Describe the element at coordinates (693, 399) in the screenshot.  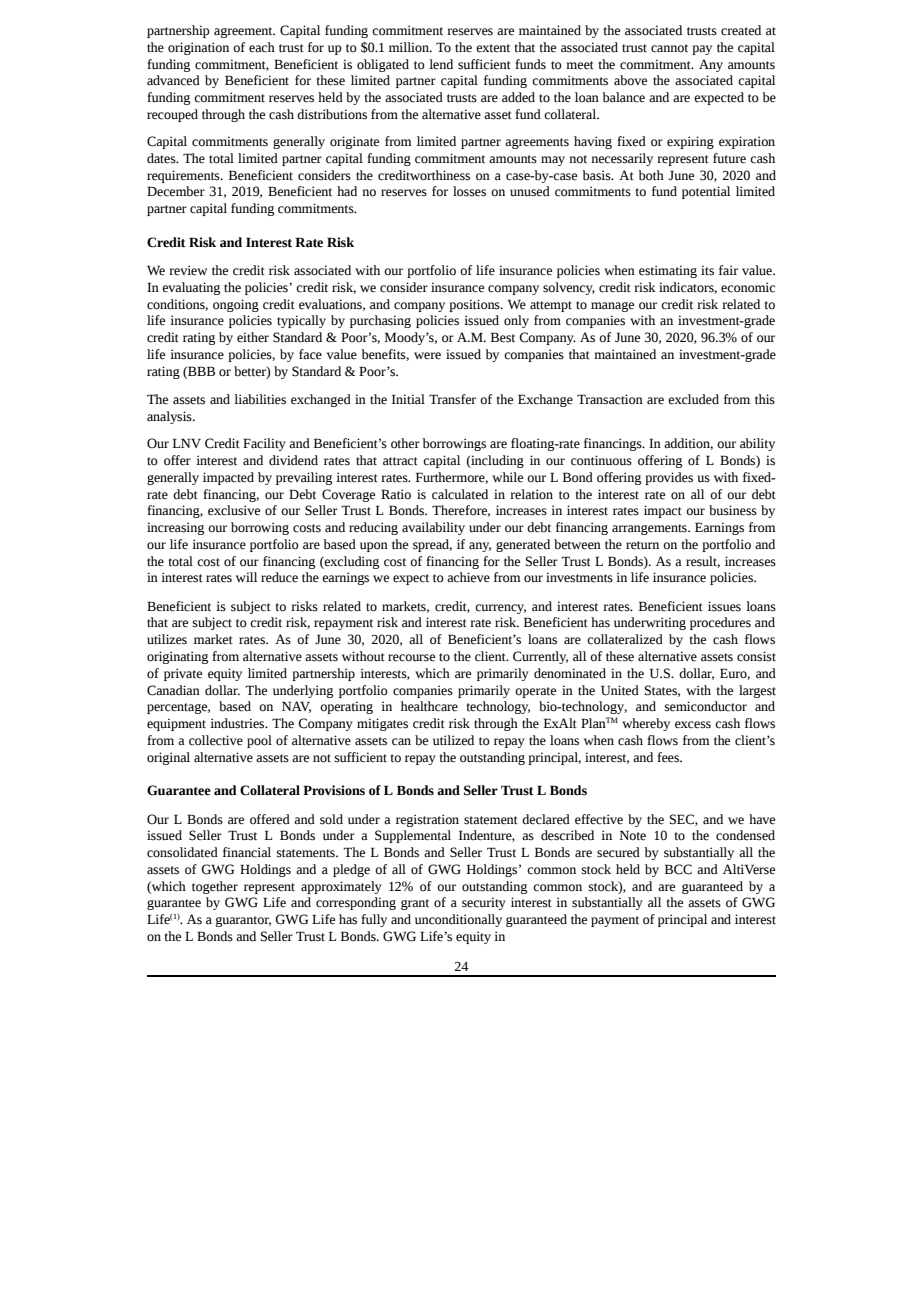
I see `excluded` at that location.
